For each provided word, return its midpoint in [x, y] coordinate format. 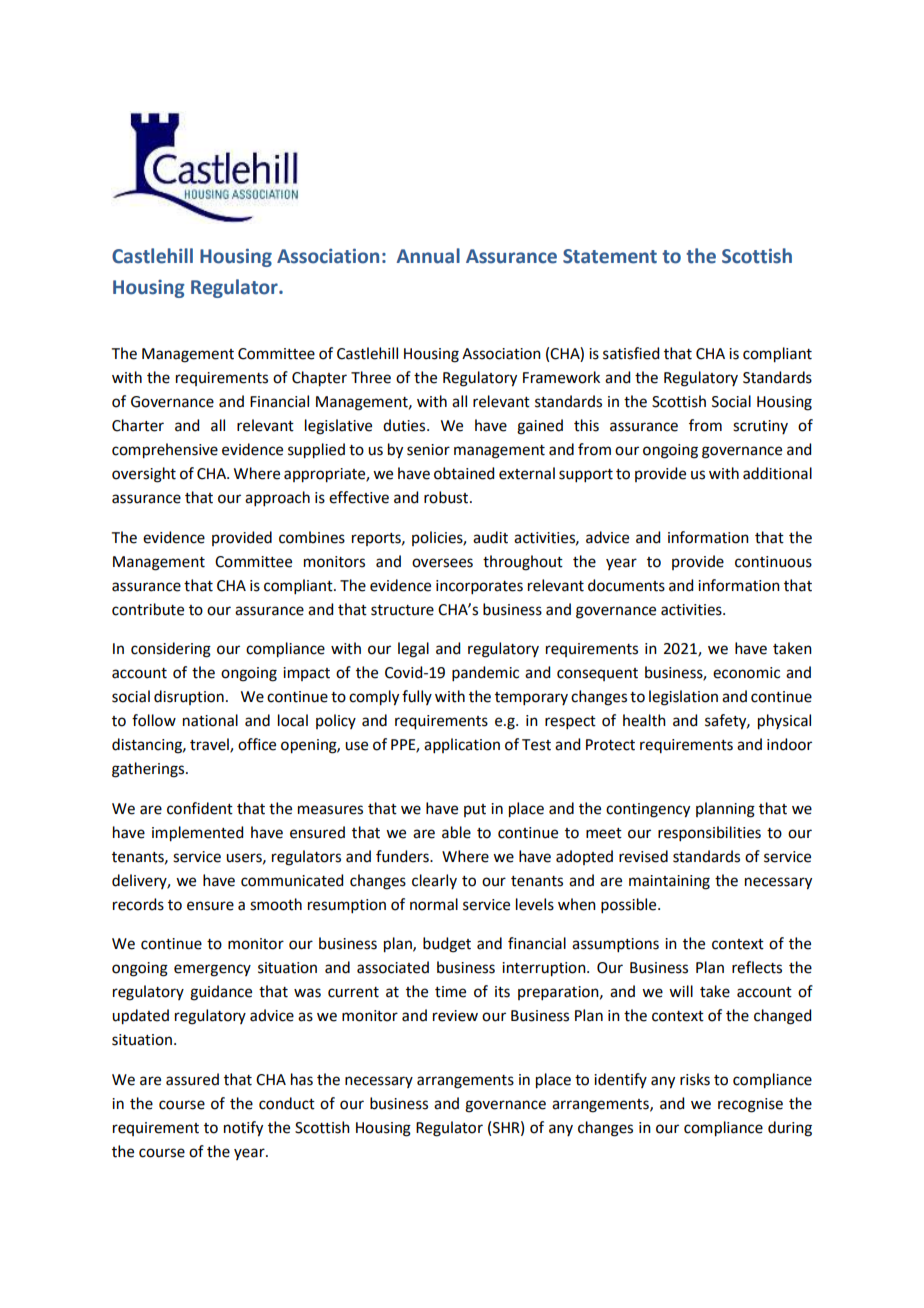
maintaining [669, 882]
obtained [464, 473]
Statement [610, 256]
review [455, 1016]
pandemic [485, 673]
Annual [428, 256]
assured [192, 1079]
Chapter [319, 379]
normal [434, 904]
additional [777, 473]
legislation [683, 698]
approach [277, 498]
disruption [189, 697]
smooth [276, 904]
